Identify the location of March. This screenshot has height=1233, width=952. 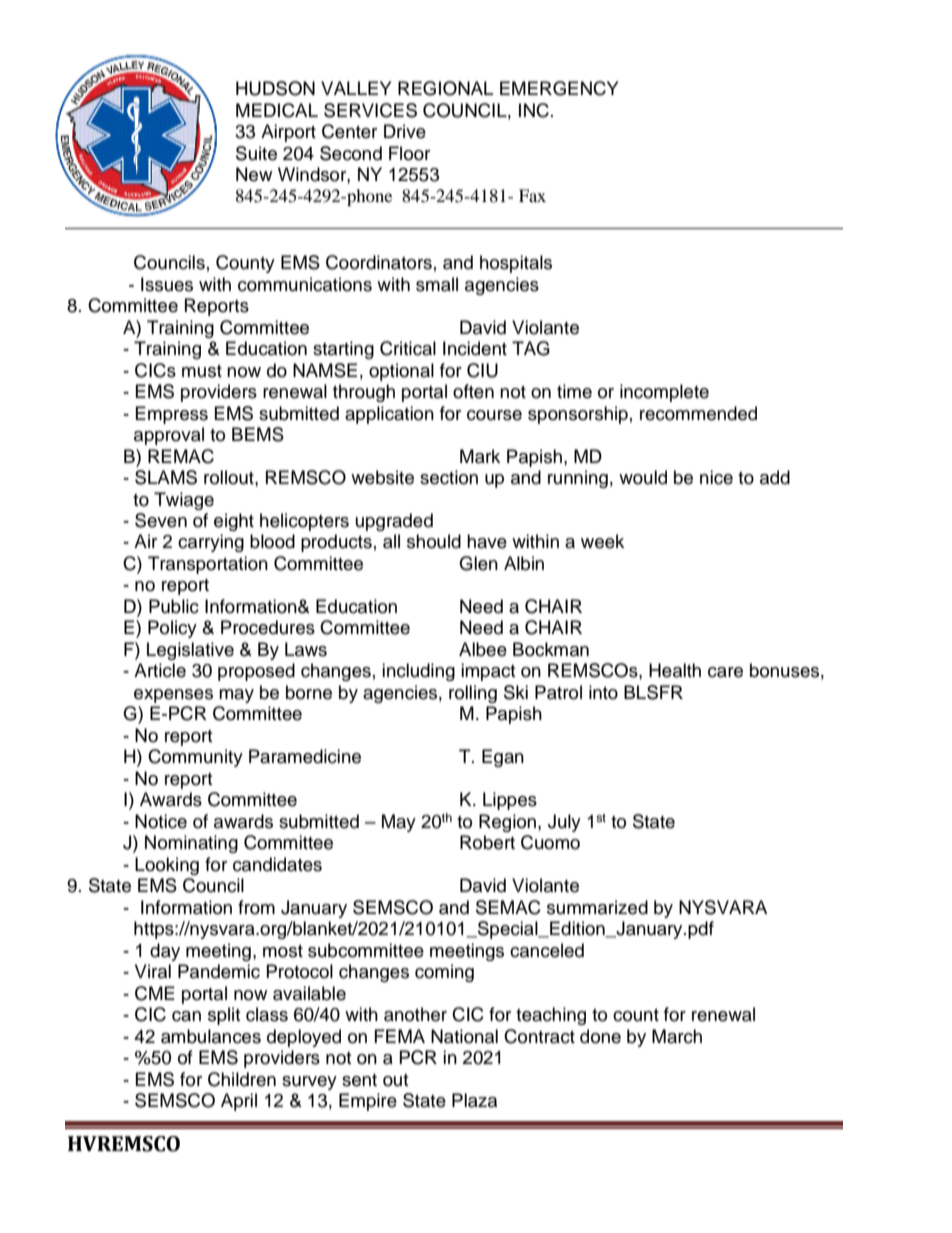
(677, 1036).
